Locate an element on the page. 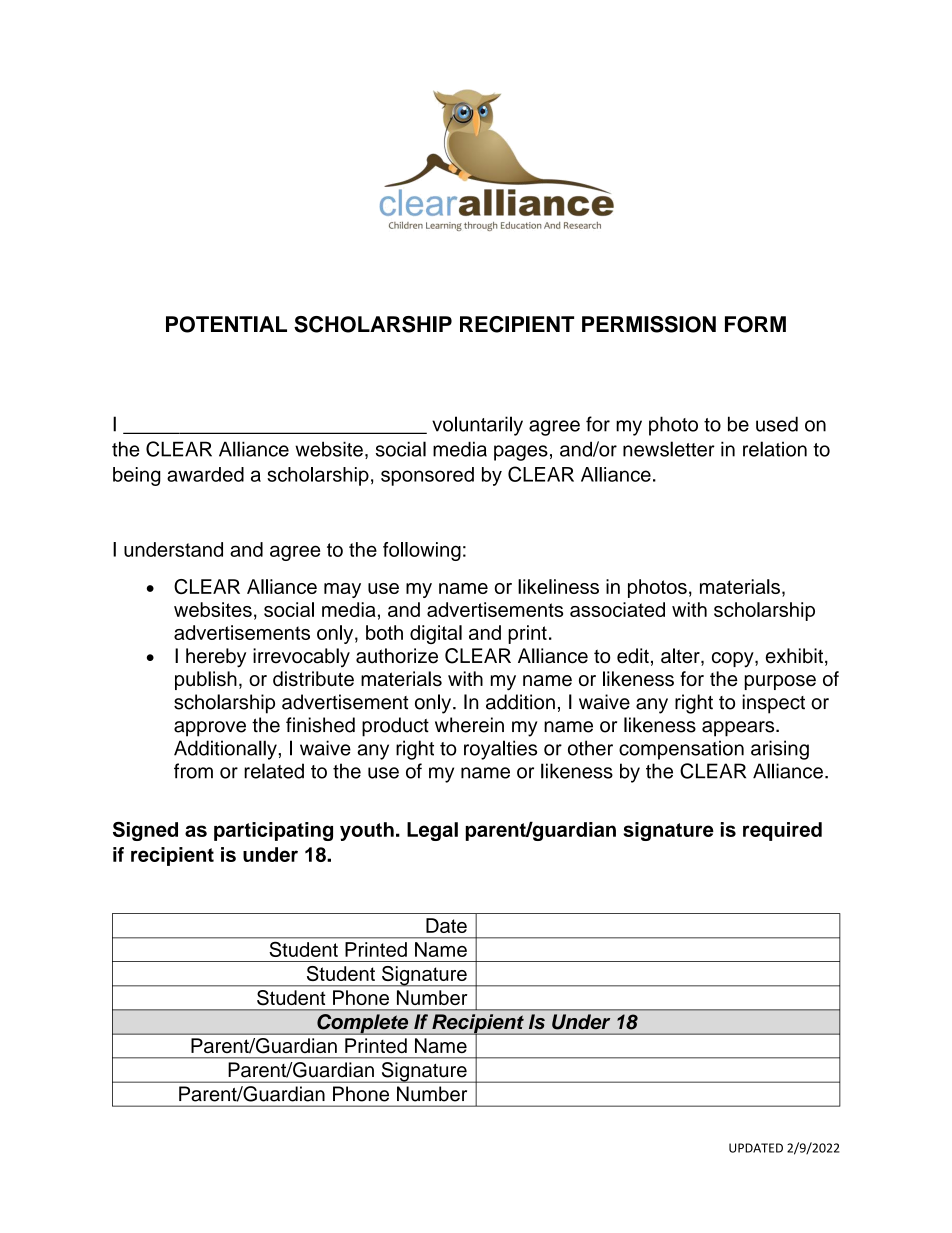  following is located at coordinates (422, 551).
